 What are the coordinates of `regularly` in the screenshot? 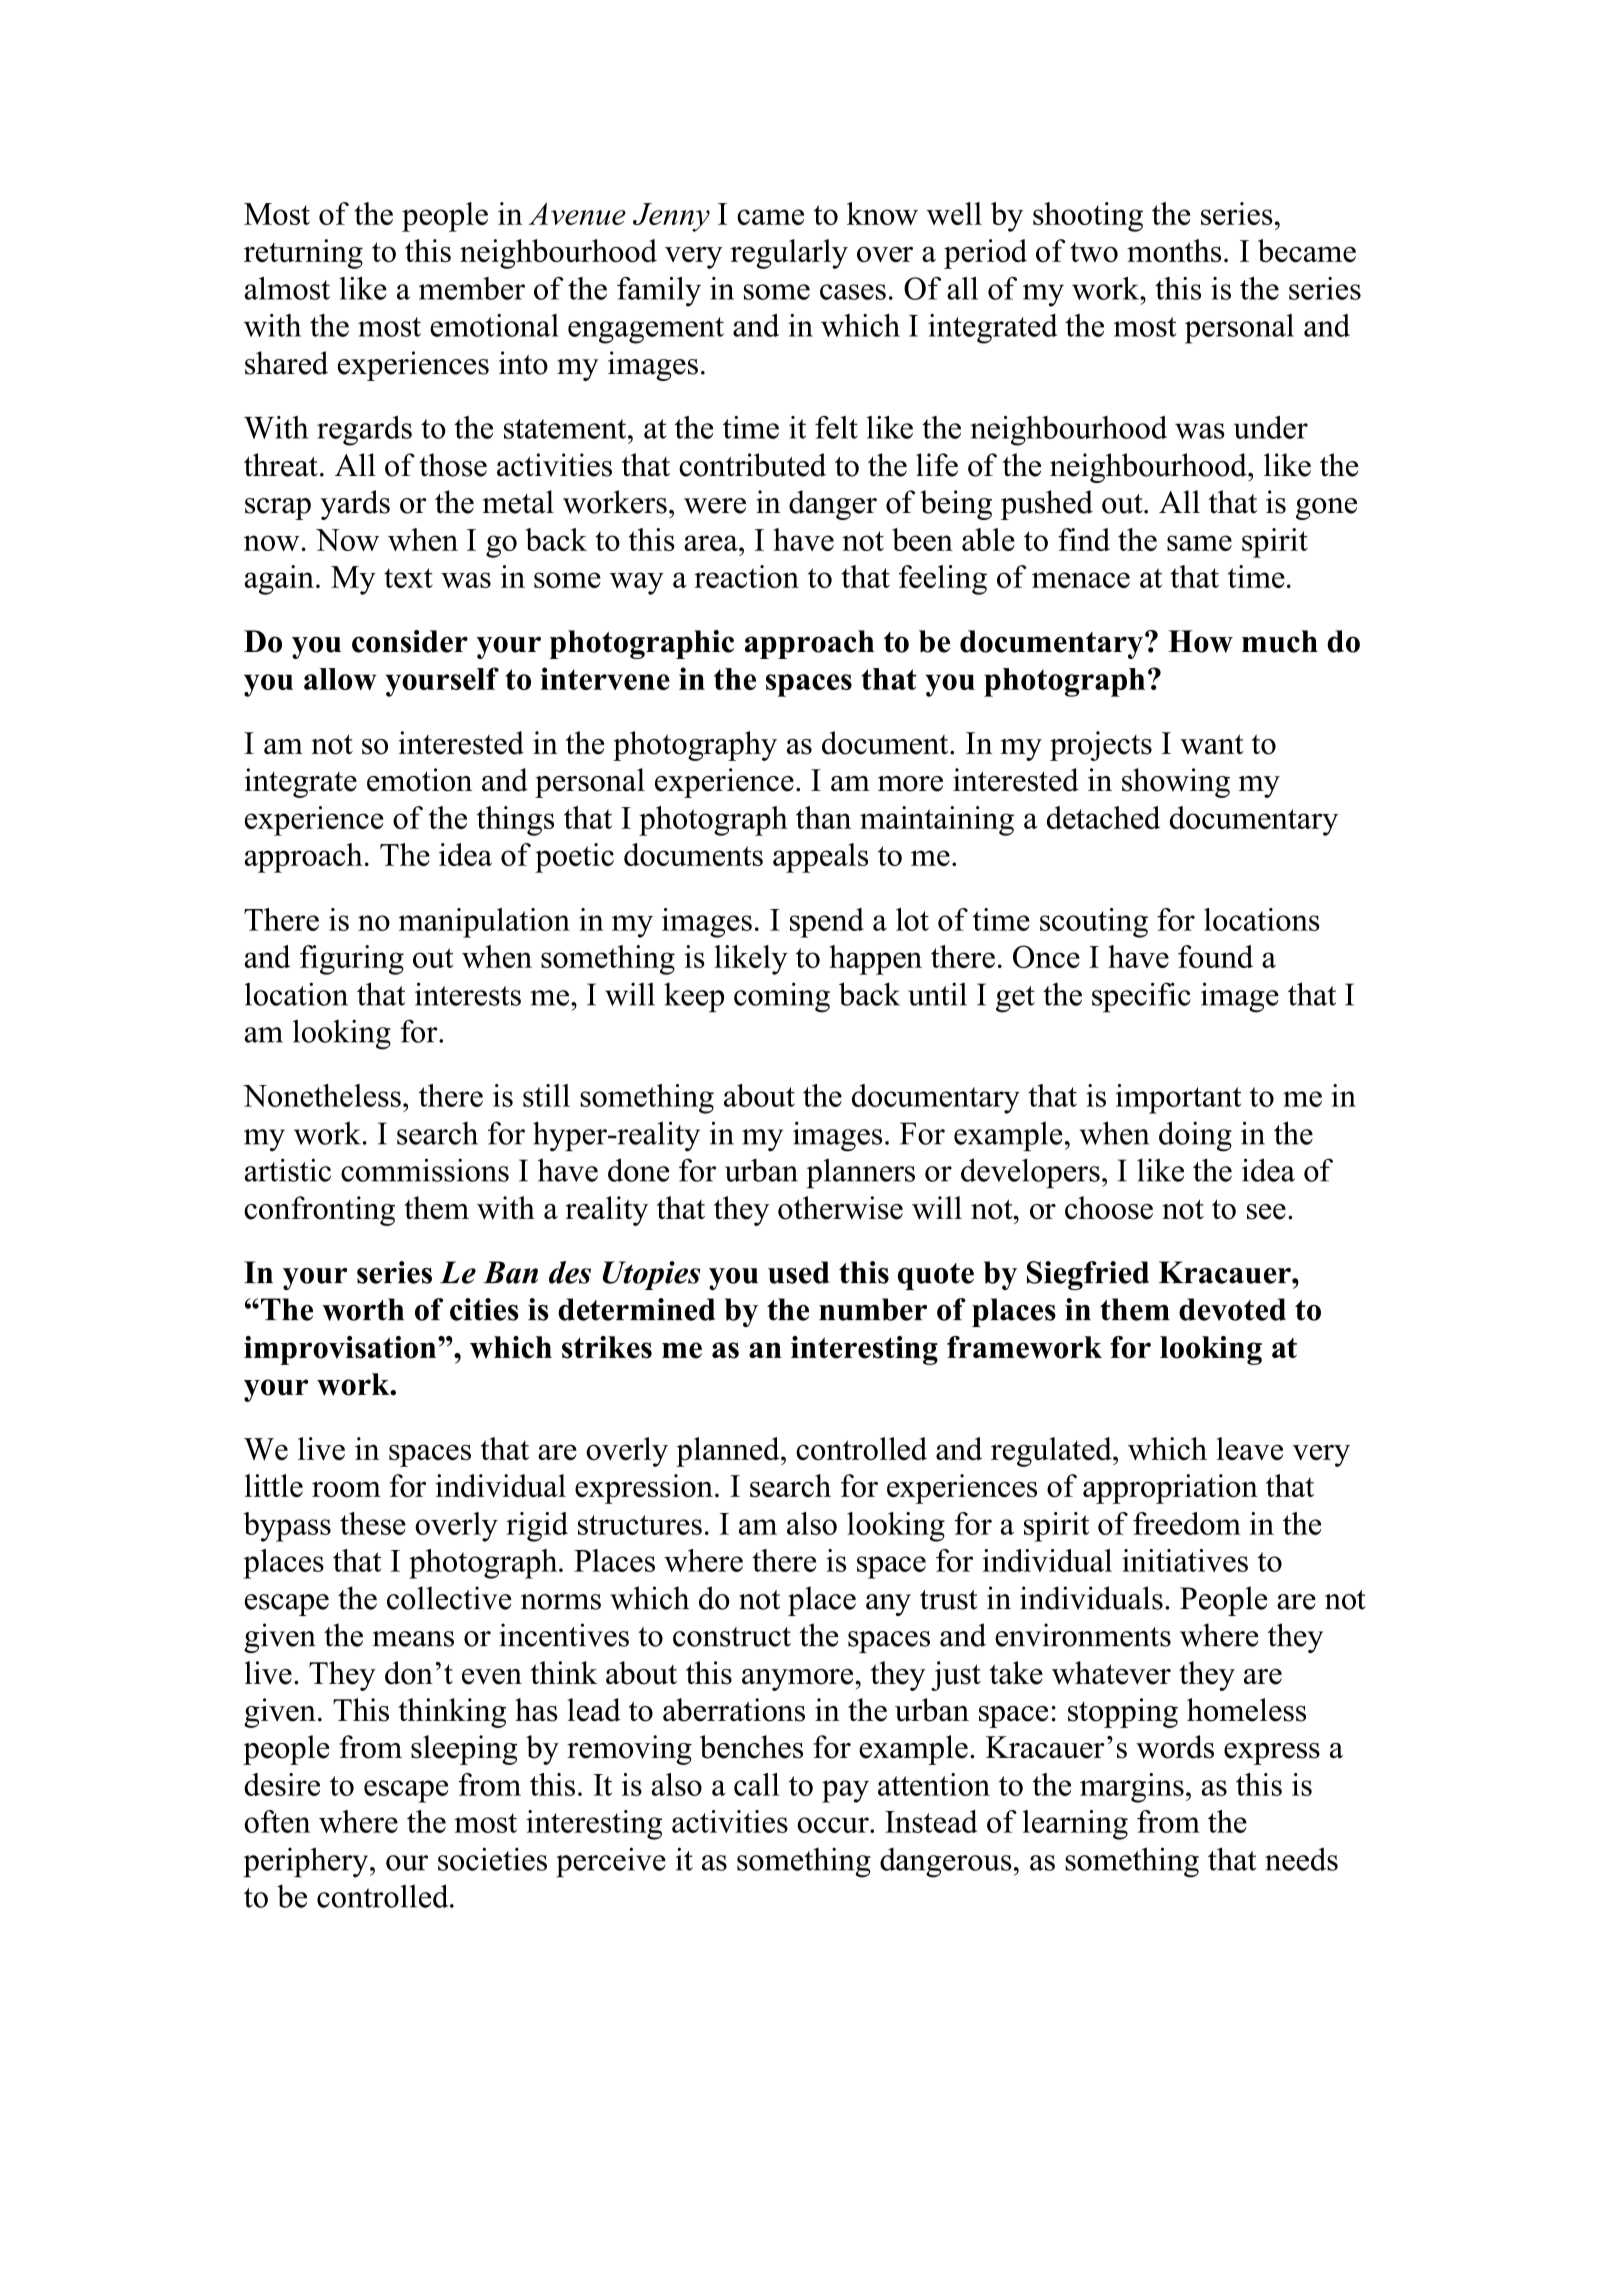 It's located at (789, 254).
